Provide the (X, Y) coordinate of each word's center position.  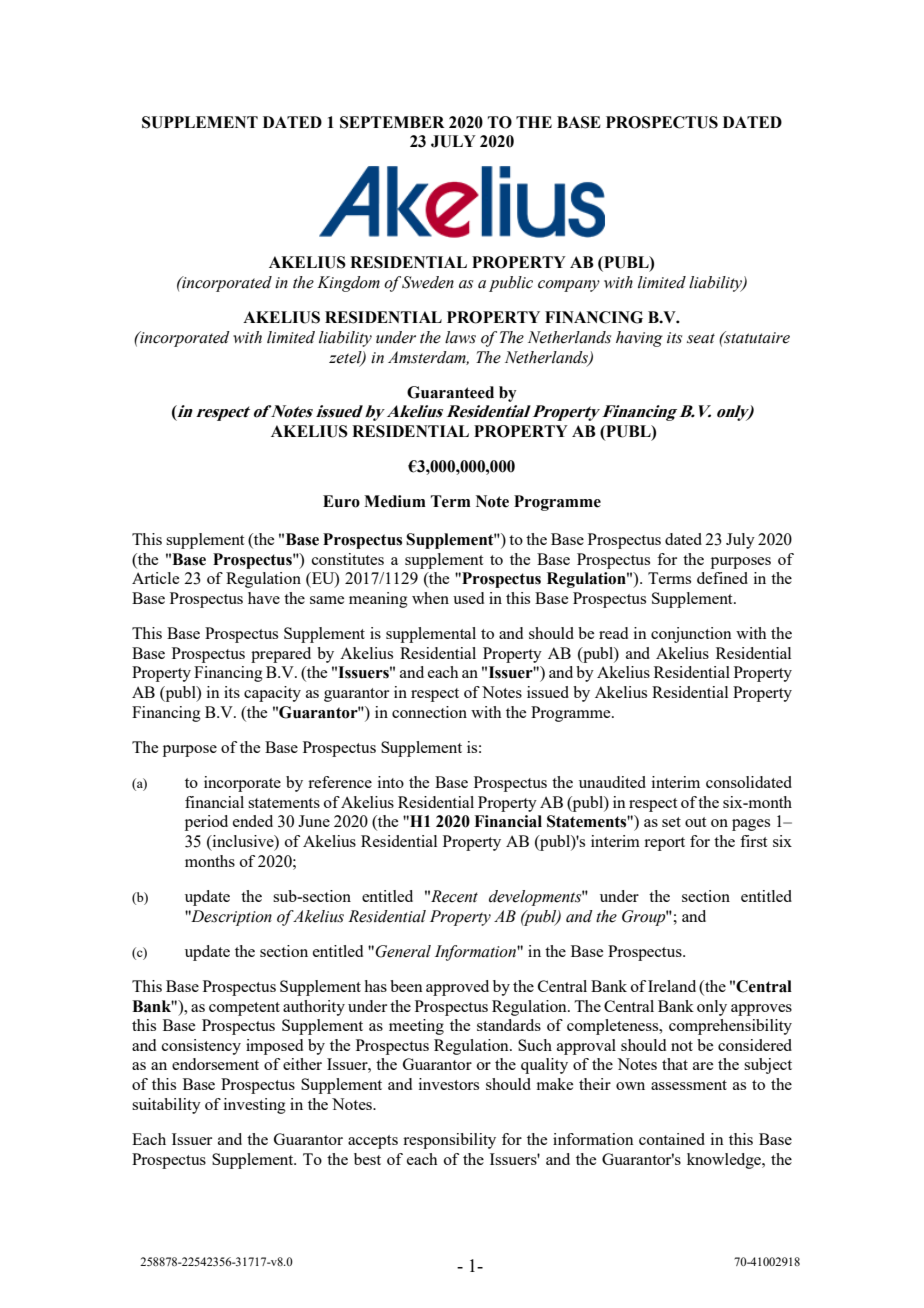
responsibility (449, 1141)
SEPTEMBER (392, 122)
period (206, 823)
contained (672, 1139)
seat (701, 338)
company (569, 286)
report (664, 844)
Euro (341, 501)
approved (457, 988)
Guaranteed (450, 392)
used (468, 598)
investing (255, 1106)
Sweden (428, 282)
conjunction (691, 635)
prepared (281, 655)
